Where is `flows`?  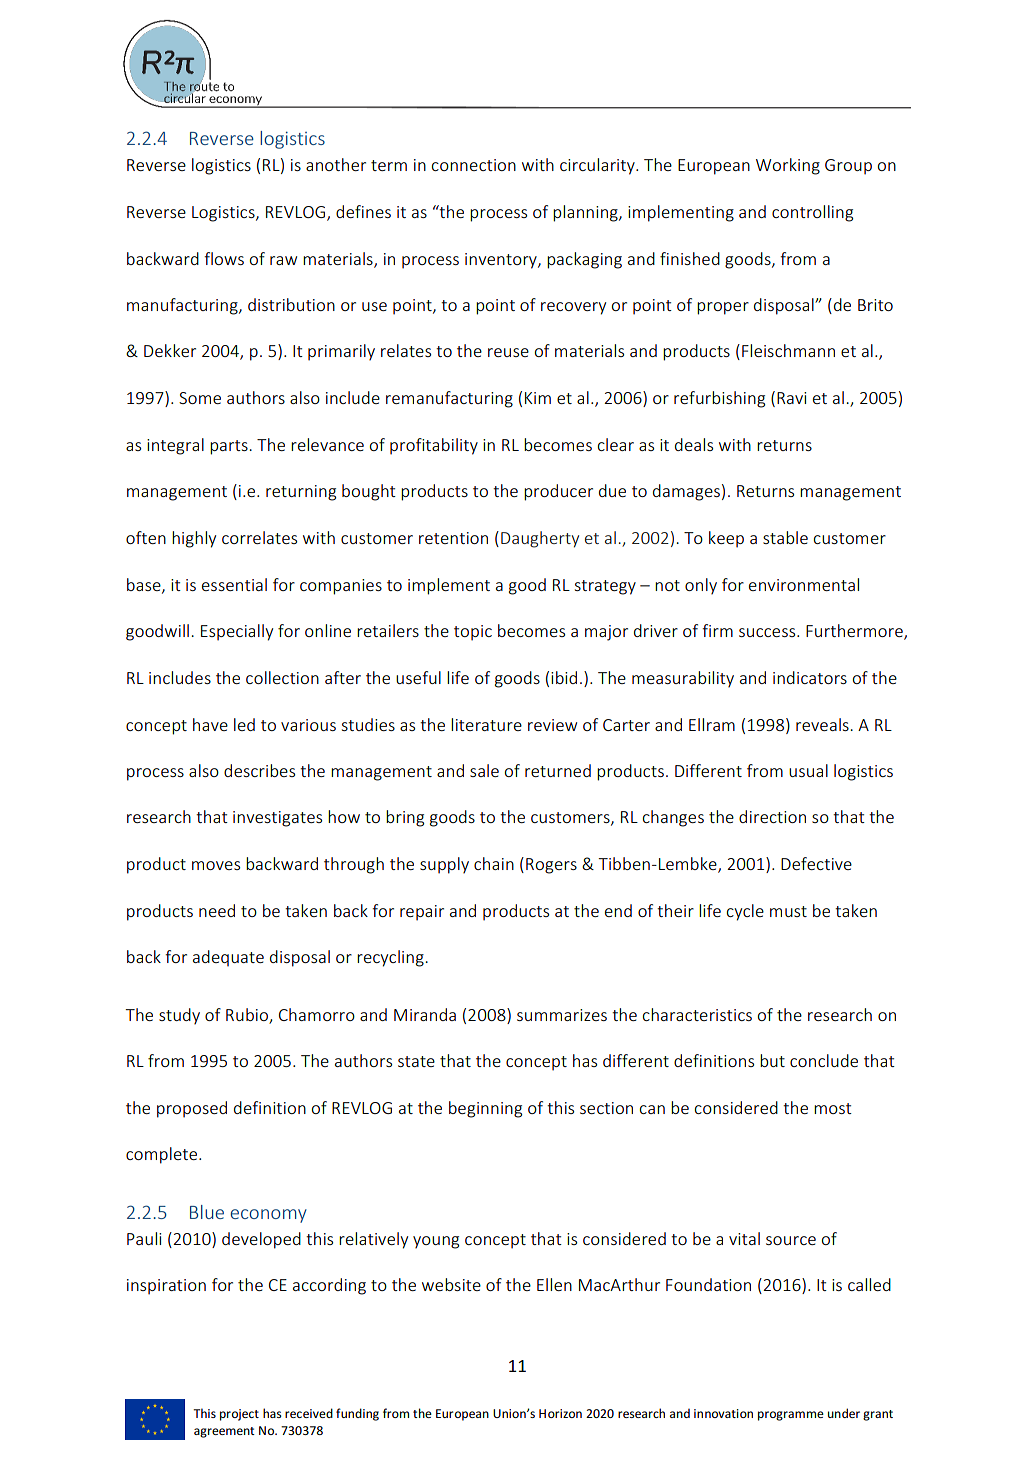
flows is located at coordinates (224, 258).
